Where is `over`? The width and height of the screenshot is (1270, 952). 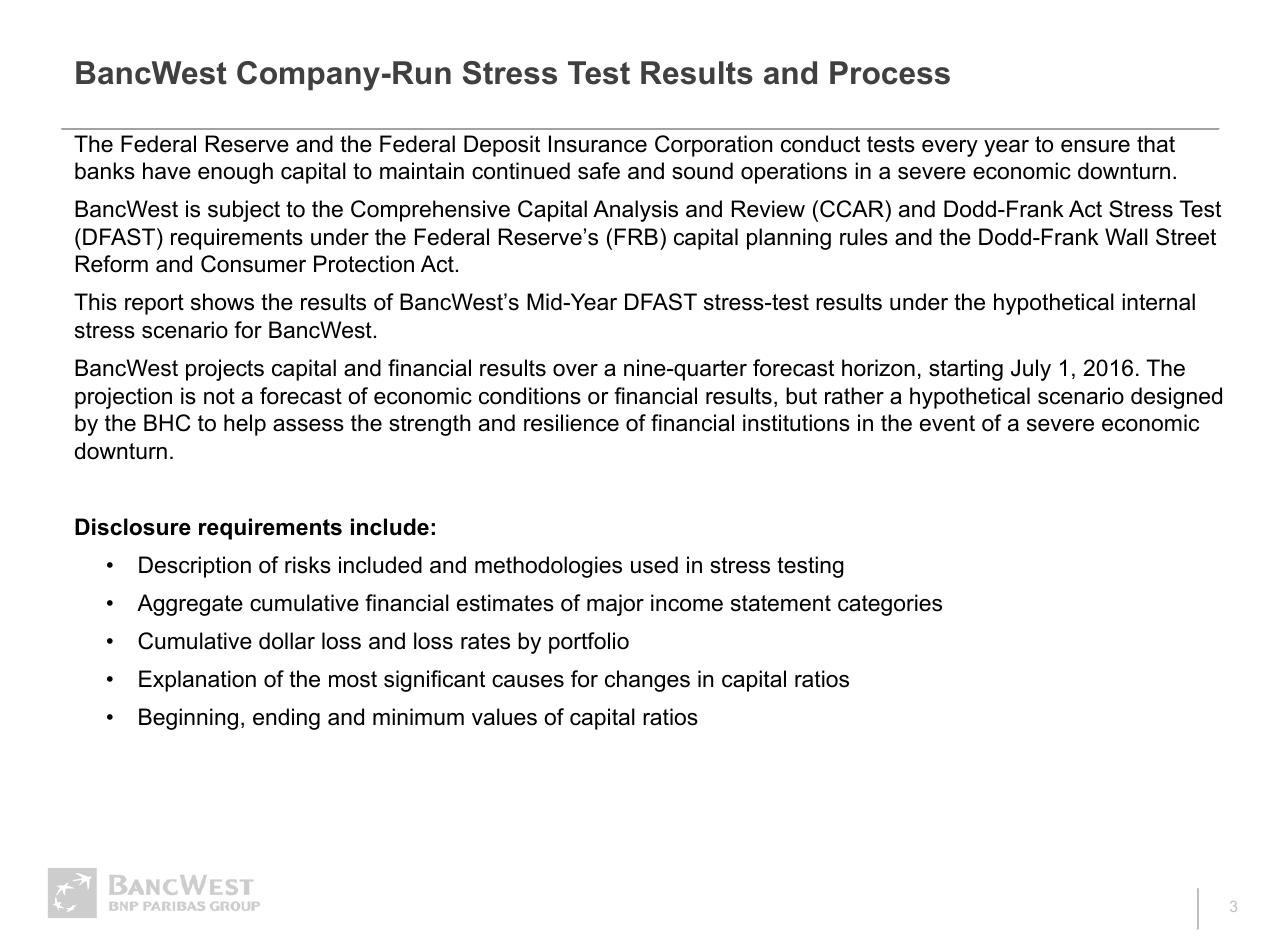 over is located at coordinates (575, 370).
